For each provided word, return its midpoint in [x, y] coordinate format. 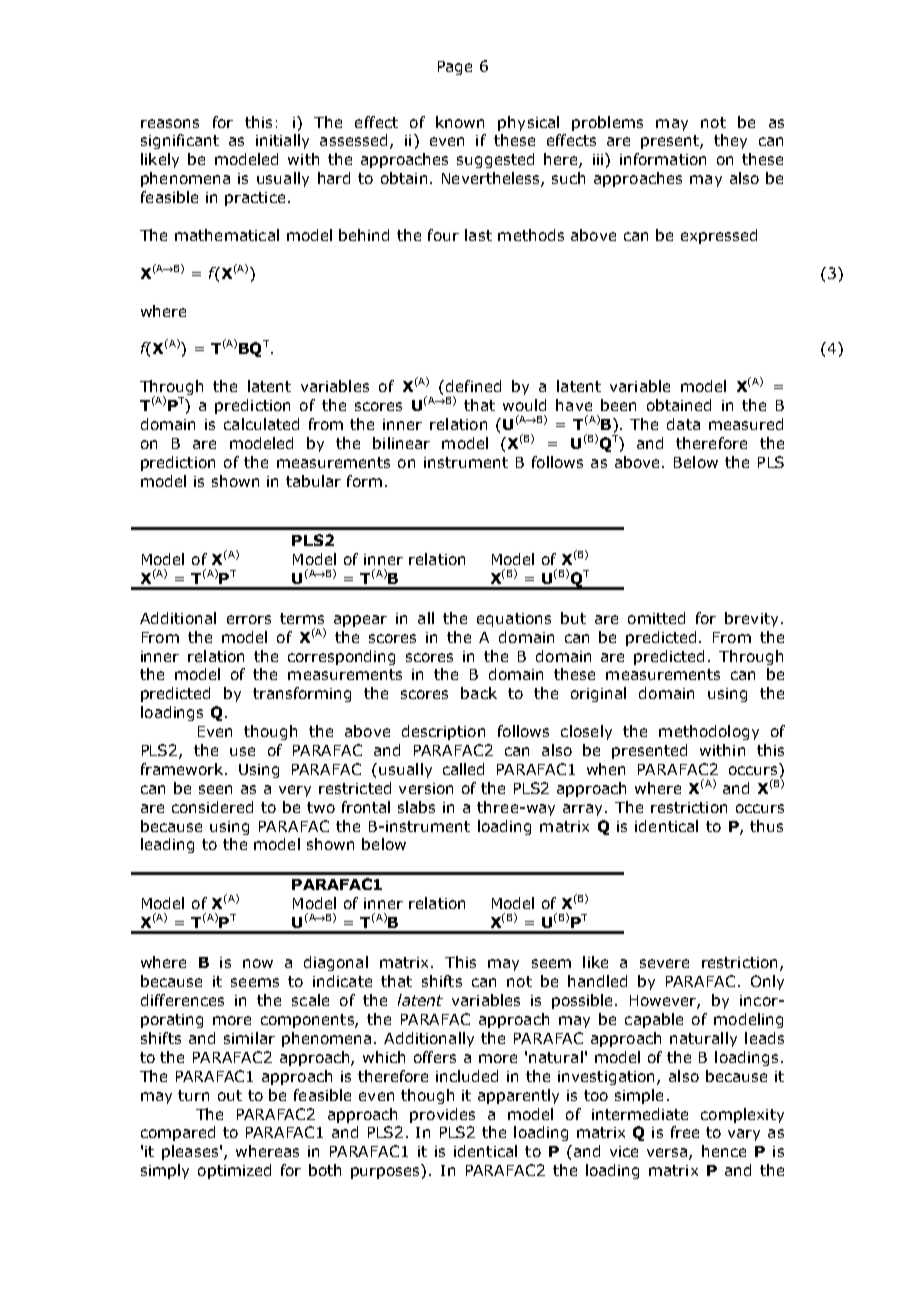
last [478, 235]
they [730, 141]
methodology [709, 732]
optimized [234, 1171]
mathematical [227, 235]
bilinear [401, 443]
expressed [719, 236]
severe [664, 963]
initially [282, 141]
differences [182, 1000]
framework [183, 769]
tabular [313, 481]
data [683, 424]
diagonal [336, 963]
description [443, 732]
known [460, 122]
